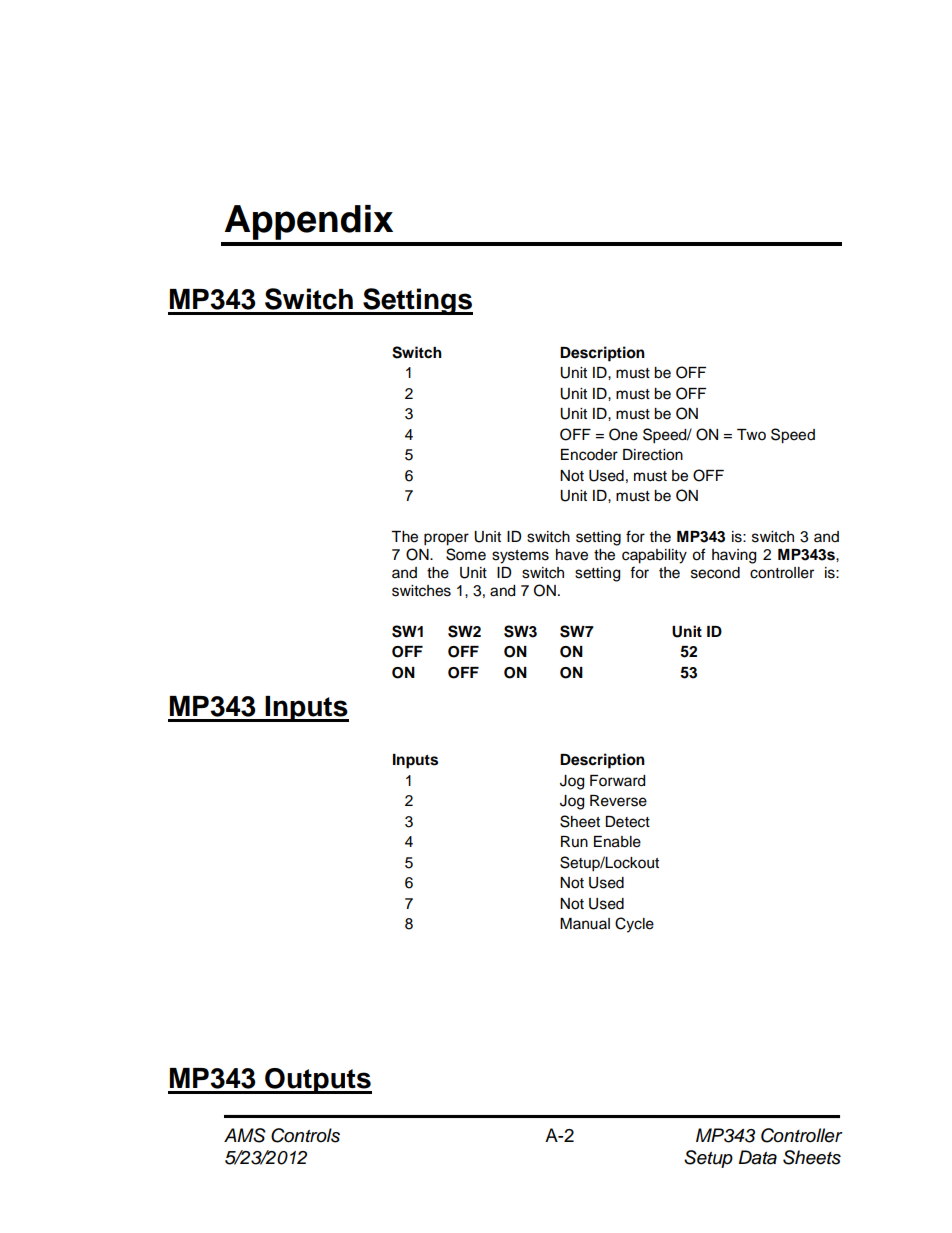 This screenshot has width=952, height=1233. Describe the element at coordinates (589, 455) in the screenshot. I see `Encoder` at that location.
